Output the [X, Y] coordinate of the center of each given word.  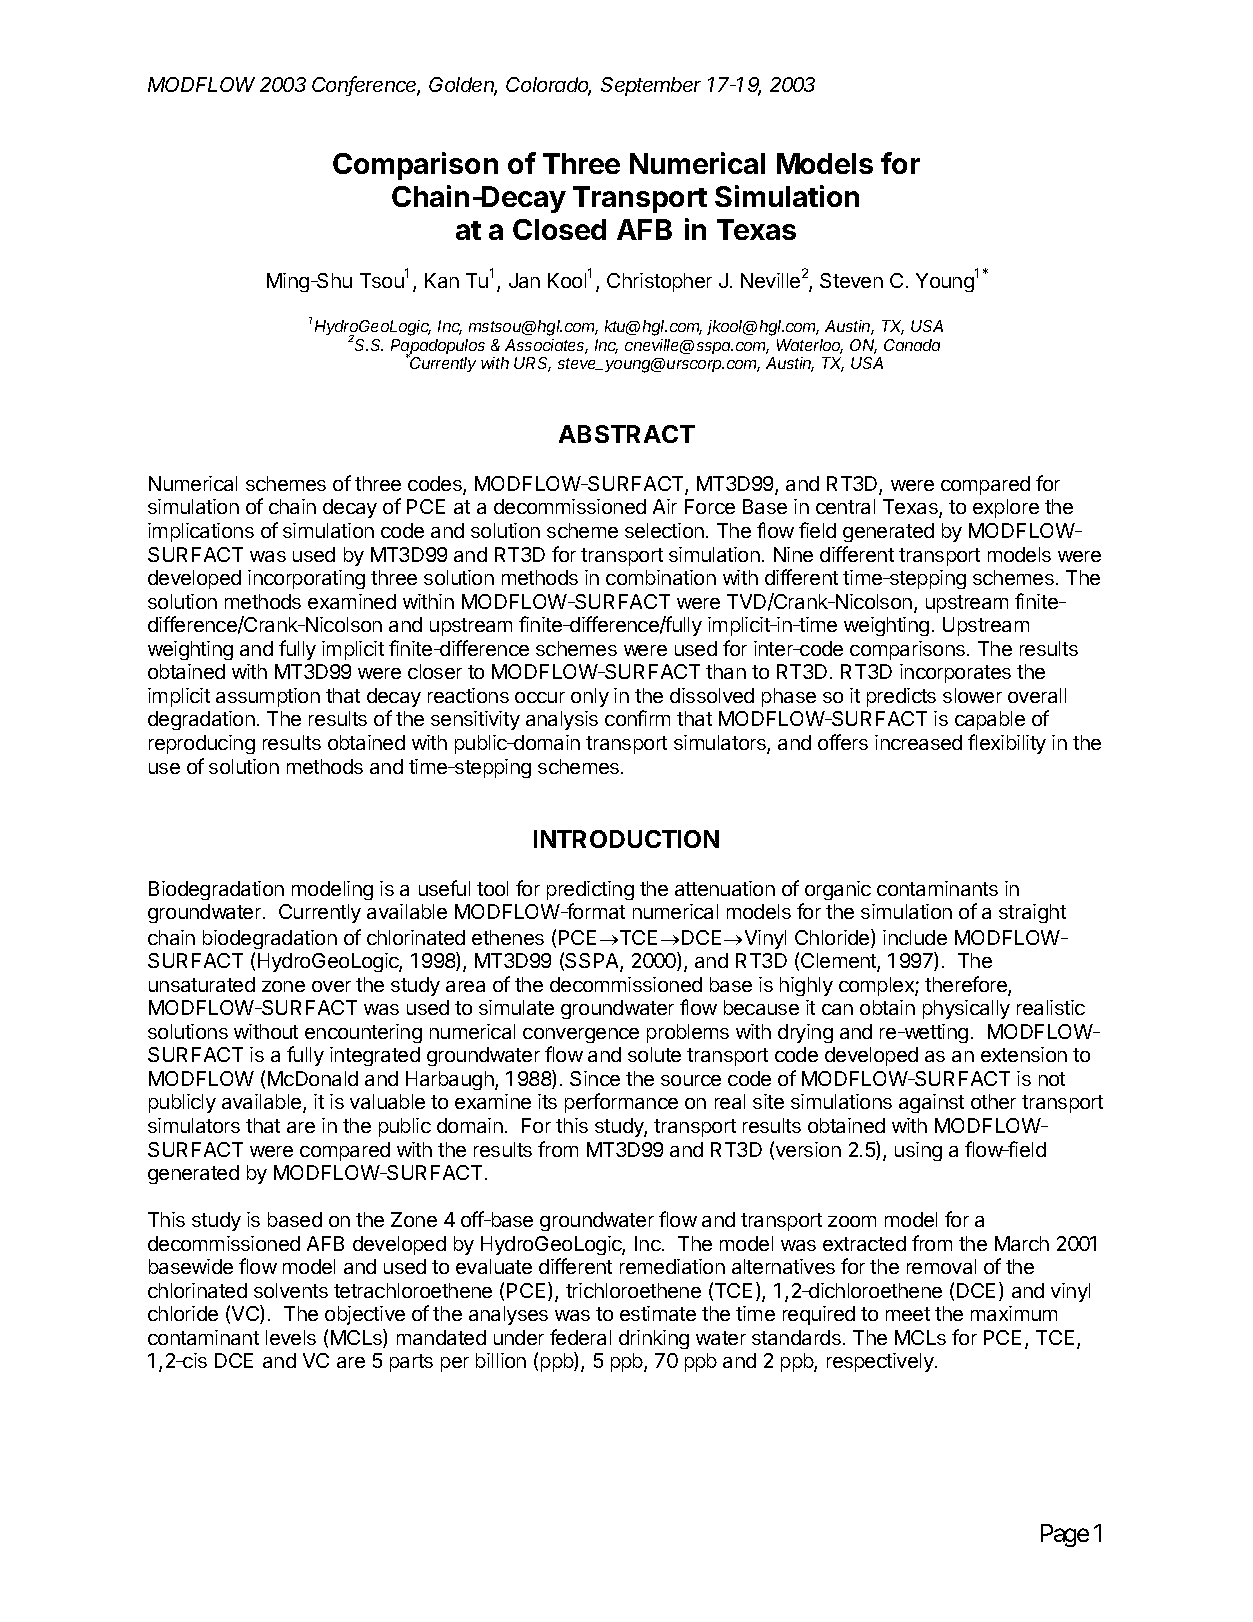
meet [908, 1314]
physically [966, 1009]
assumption [268, 697]
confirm [637, 718]
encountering [363, 1033]
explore [1006, 508]
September [651, 86]
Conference [366, 86]
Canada [912, 345]
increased [918, 742]
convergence [581, 1035]
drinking [654, 1339]
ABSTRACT [627, 434]
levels [291, 1337]
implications [201, 532]
